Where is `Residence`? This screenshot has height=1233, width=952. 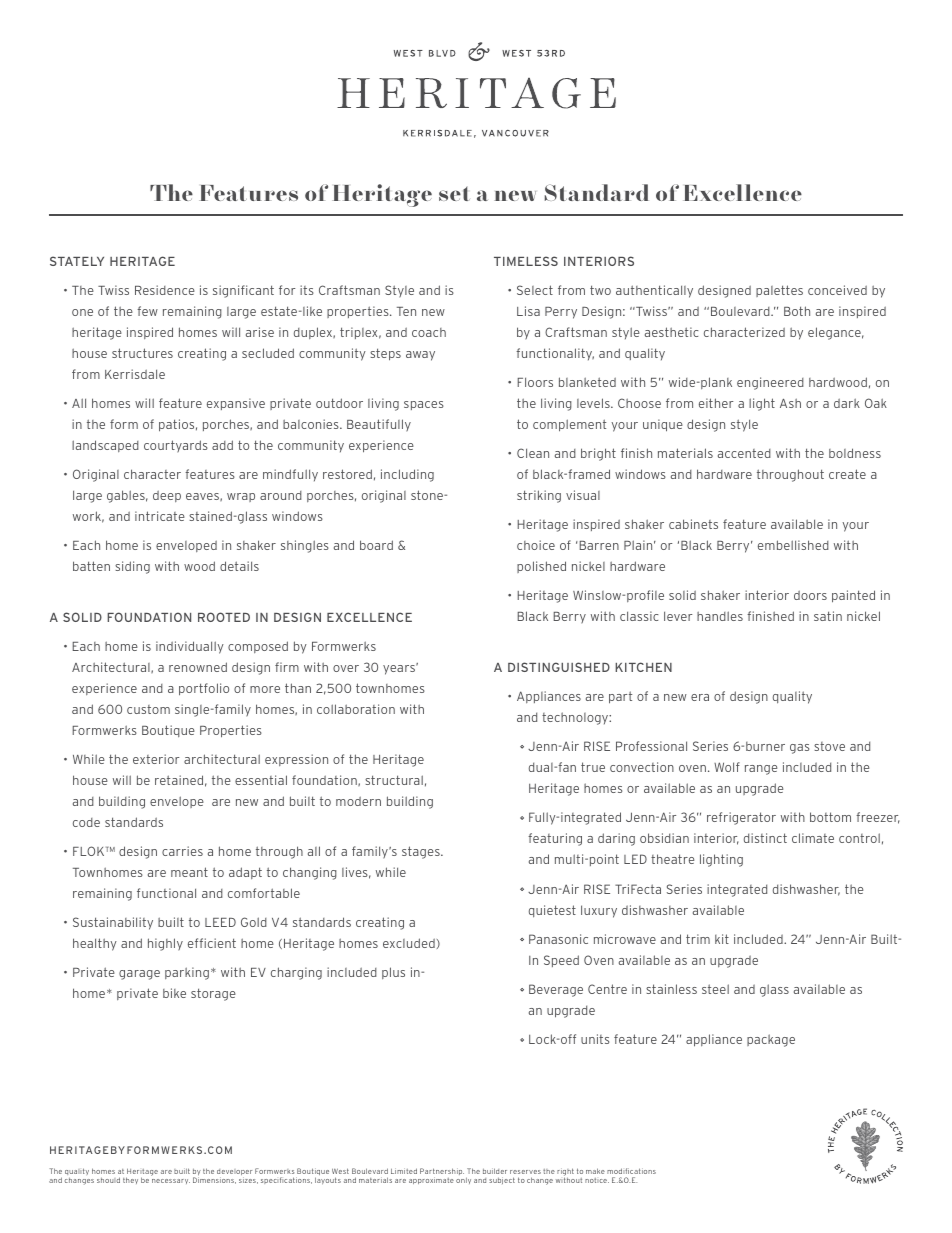 Residence is located at coordinates (165, 290).
